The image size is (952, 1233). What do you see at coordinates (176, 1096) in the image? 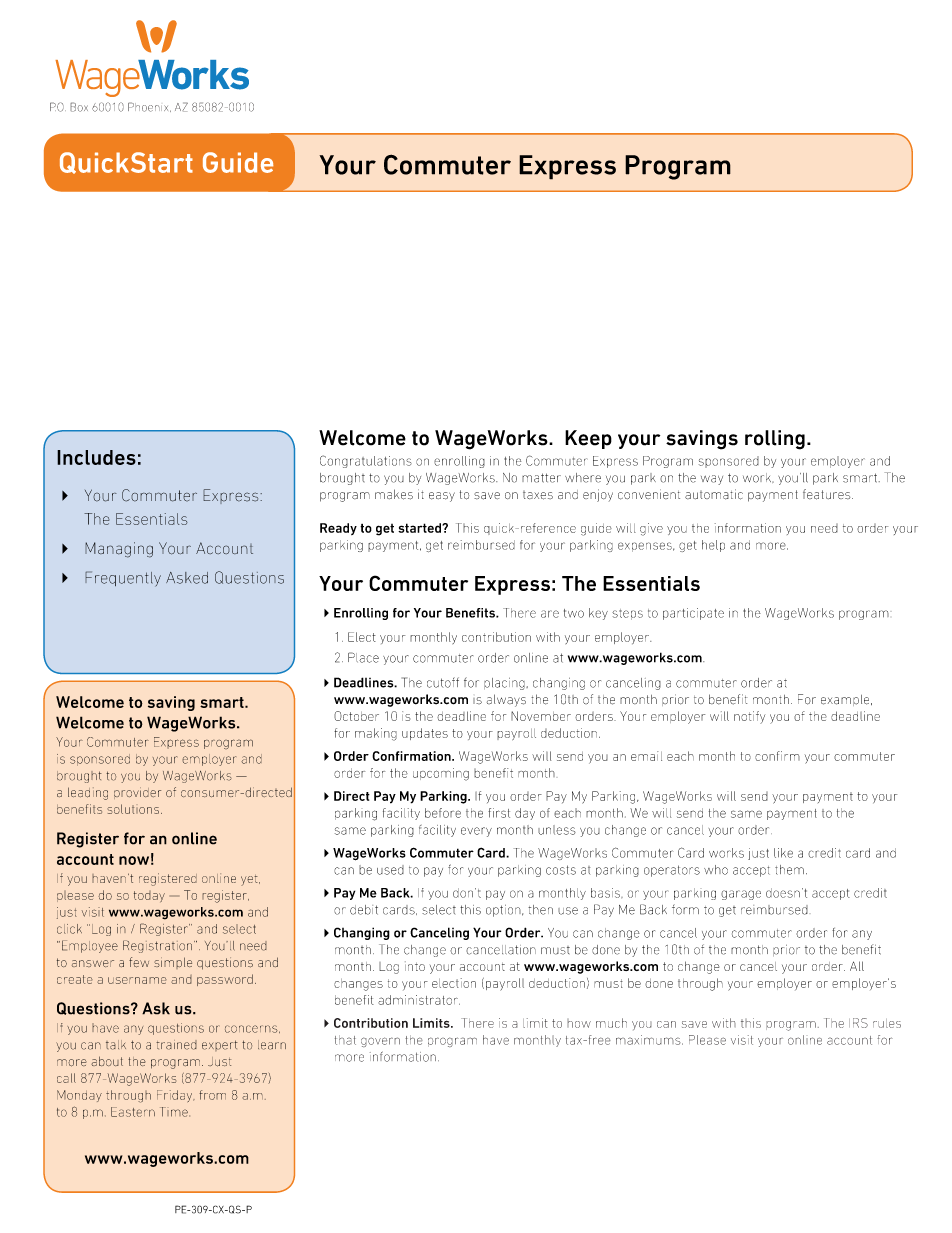
I see `Friday` at bounding box center [176, 1096].
